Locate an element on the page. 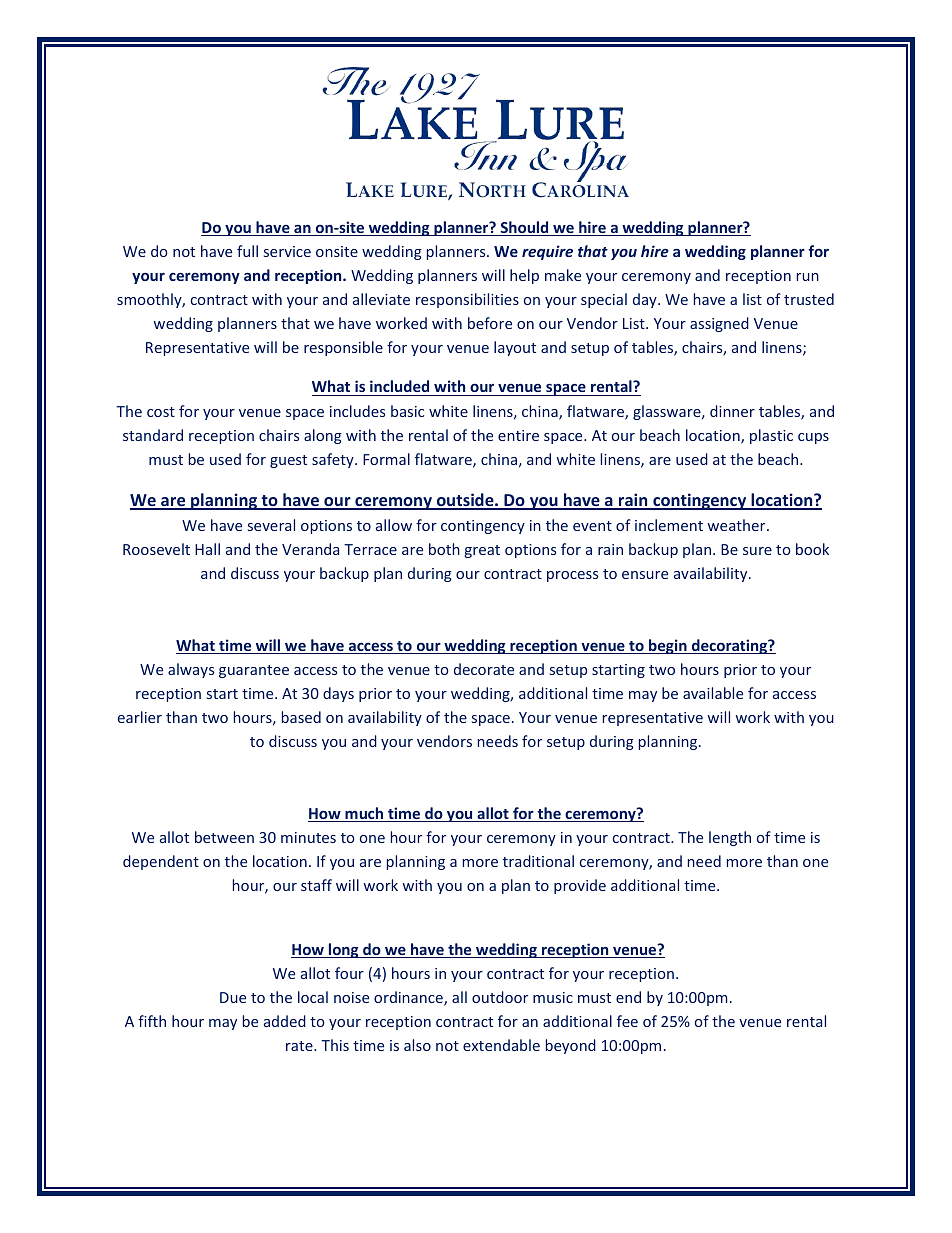 The height and width of the document is (1233, 952). full is located at coordinates (247, 251).
